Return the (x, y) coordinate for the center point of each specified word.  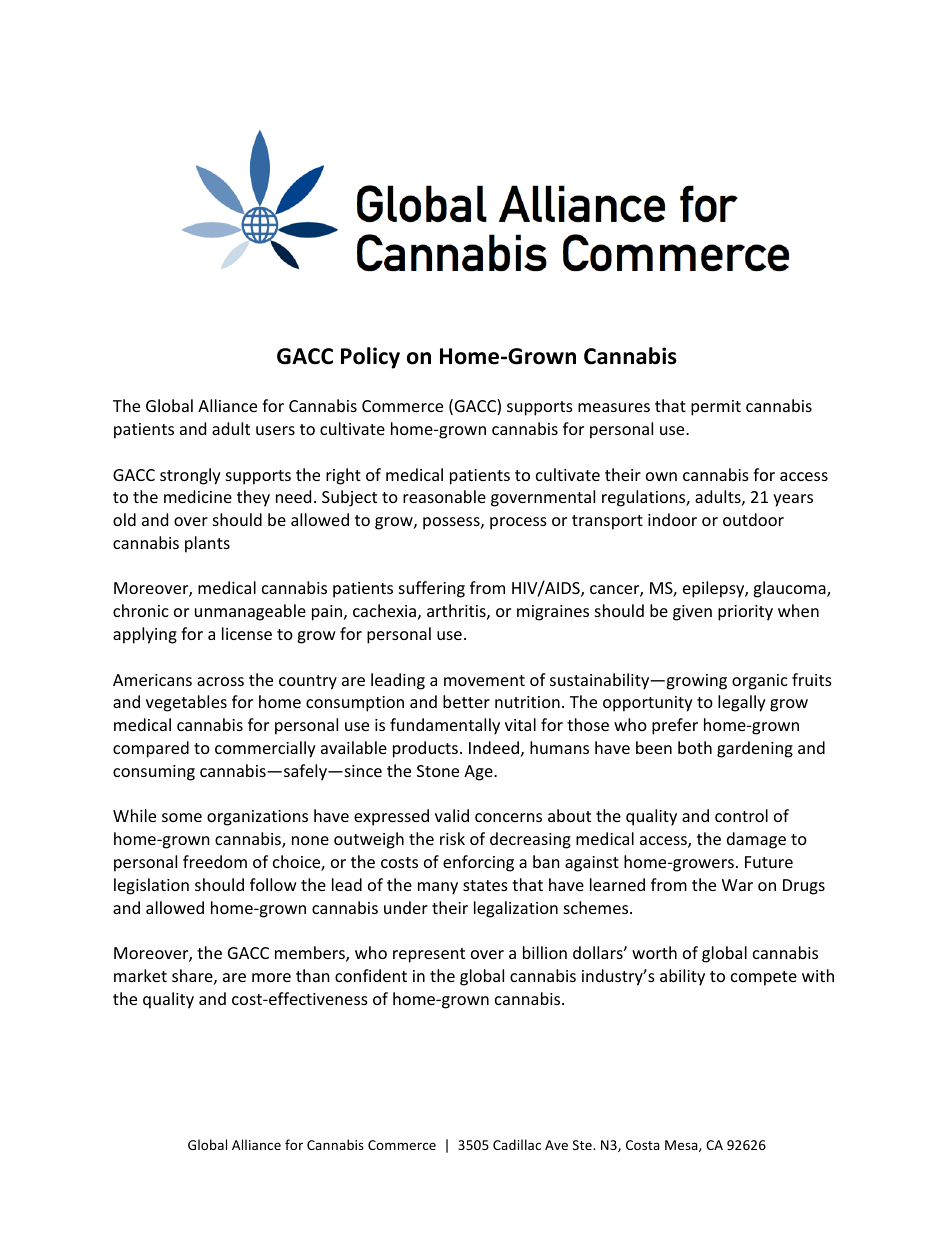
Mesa (682, 1146)
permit (716, 408)
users (275, 430)
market (140, 975)
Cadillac (517, 1144)
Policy (370, 358)
